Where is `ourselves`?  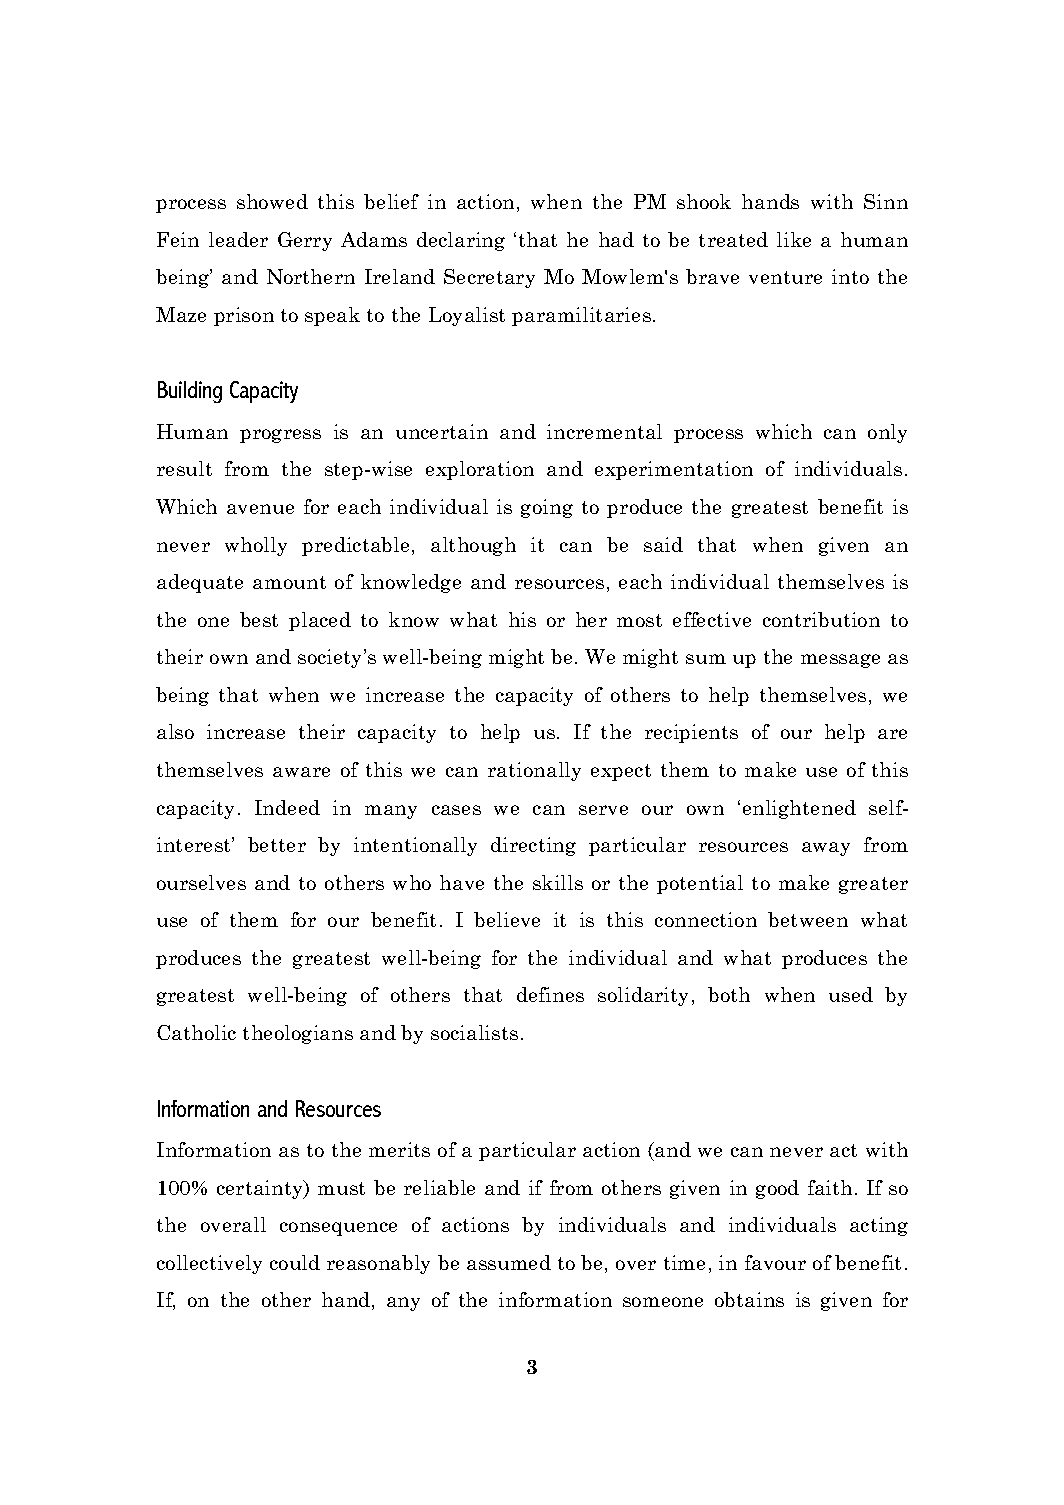
ourselves is located at coordinates (201, 882).
